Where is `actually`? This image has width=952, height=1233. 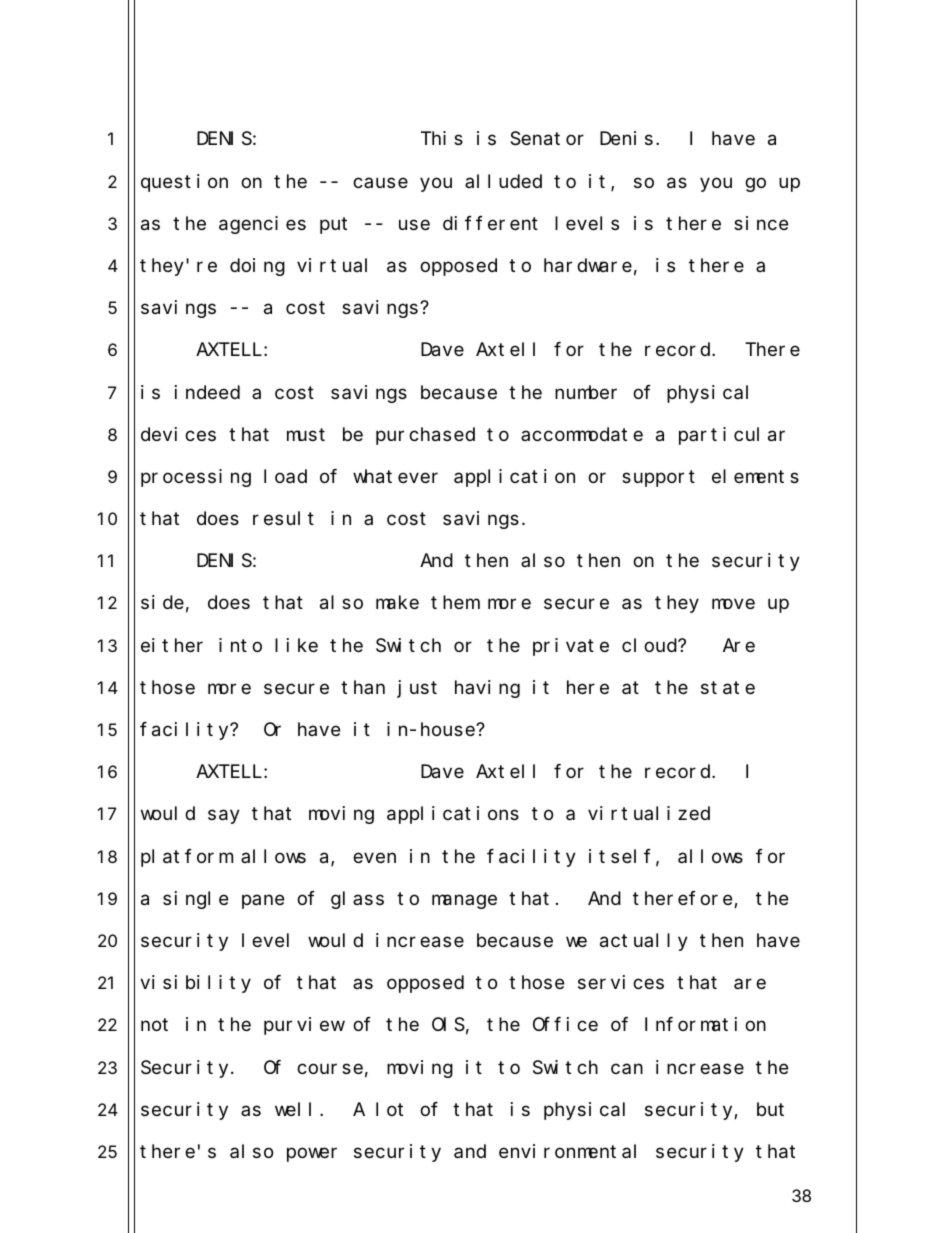
actually is located at coordinates (644, 942).
